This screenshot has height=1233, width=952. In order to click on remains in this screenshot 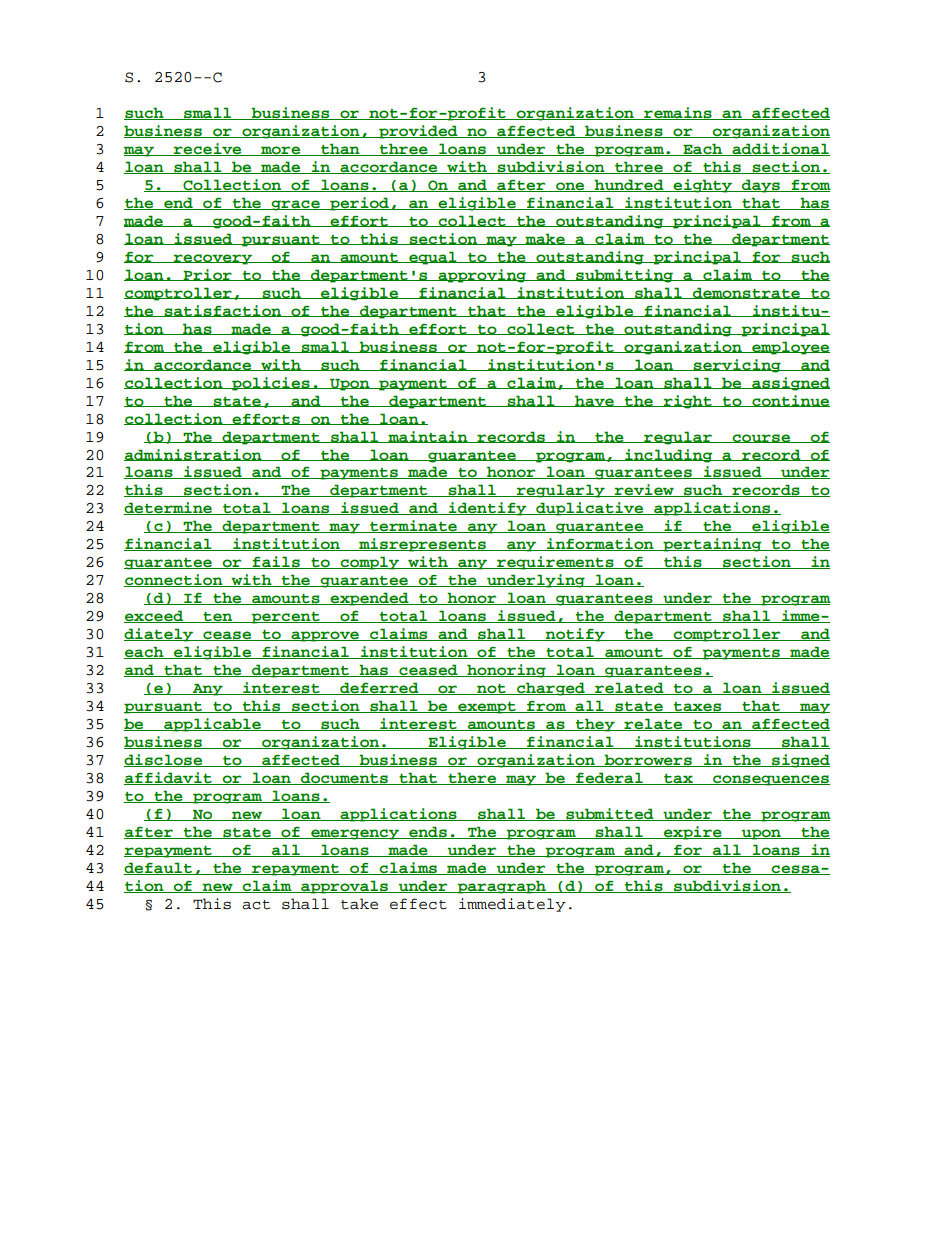, I will do `click(678, 113)`.
